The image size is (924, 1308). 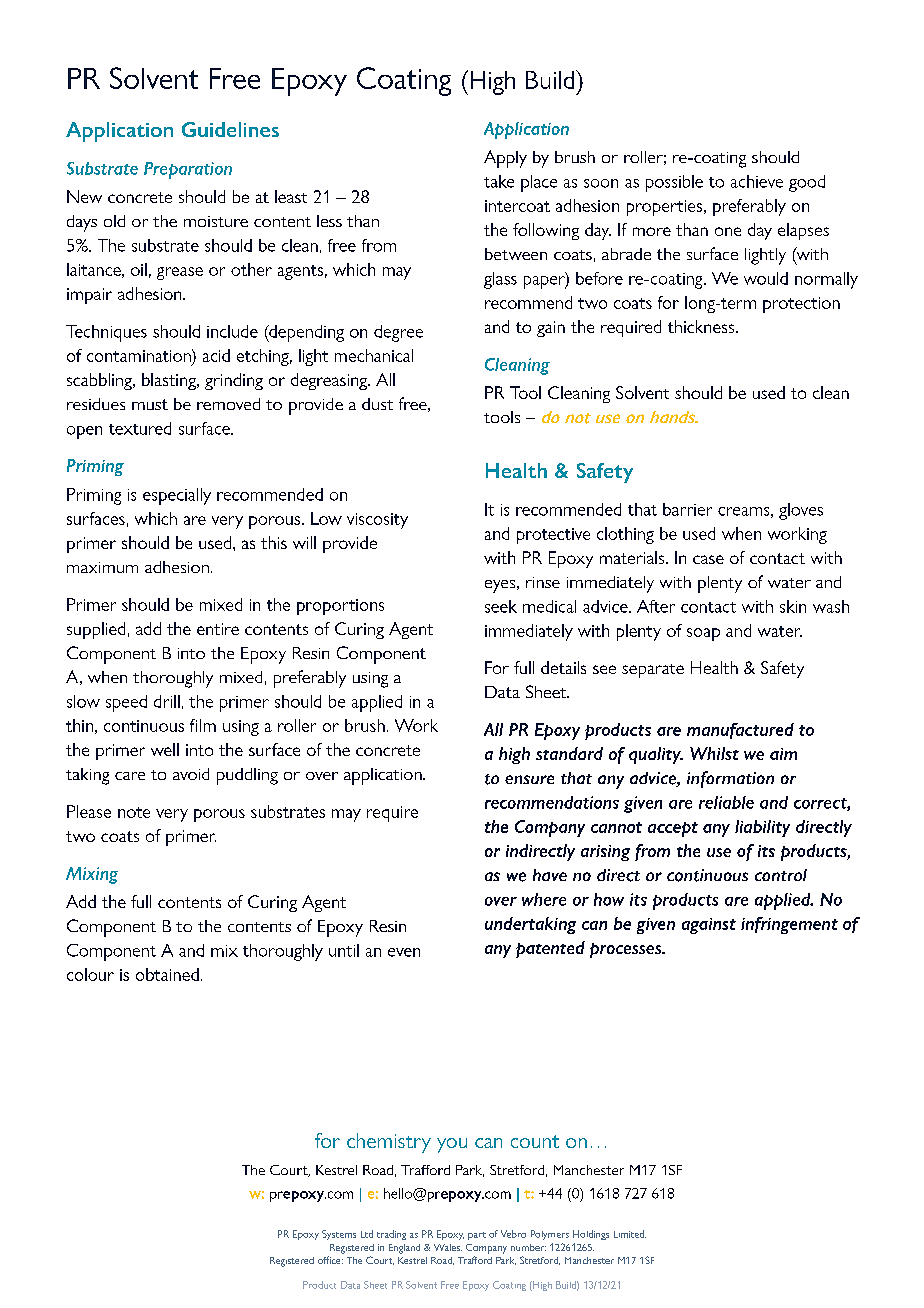 What do you see at coordinates (687, 509) in the image?
I see `barrier` at bounding box center [687, 509].
